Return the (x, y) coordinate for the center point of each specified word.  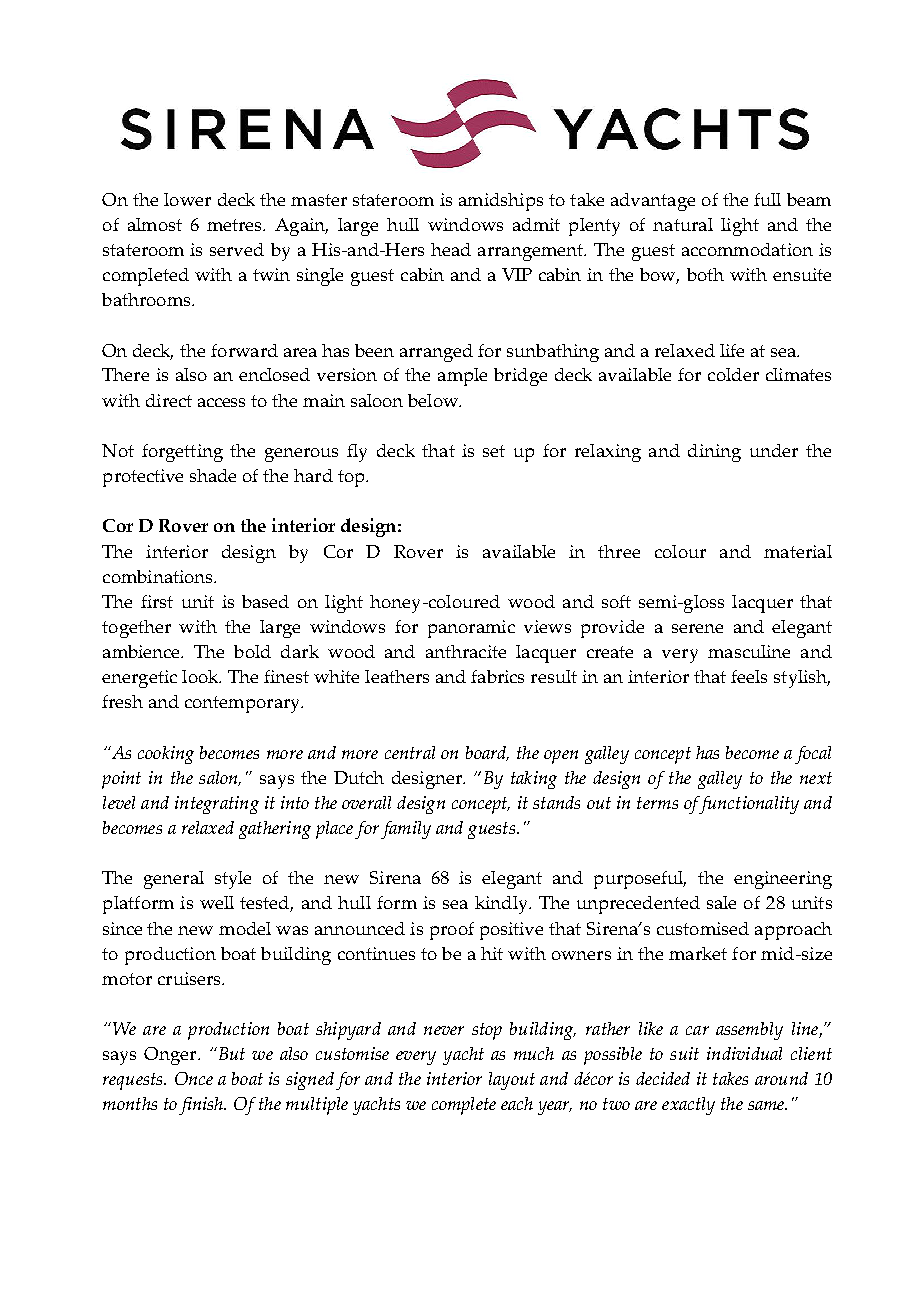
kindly (502, 905)
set (494, 451)
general (174, 880)
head (451, 249)
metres (235, 225)
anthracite (466, 651)
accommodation (747, 249)
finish (202, 1106)
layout (512, 1081)
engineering (783, 880)
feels (749, 676)
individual (744, 1053)
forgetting (182, 453)
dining (714, 453)
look (201, 676)
